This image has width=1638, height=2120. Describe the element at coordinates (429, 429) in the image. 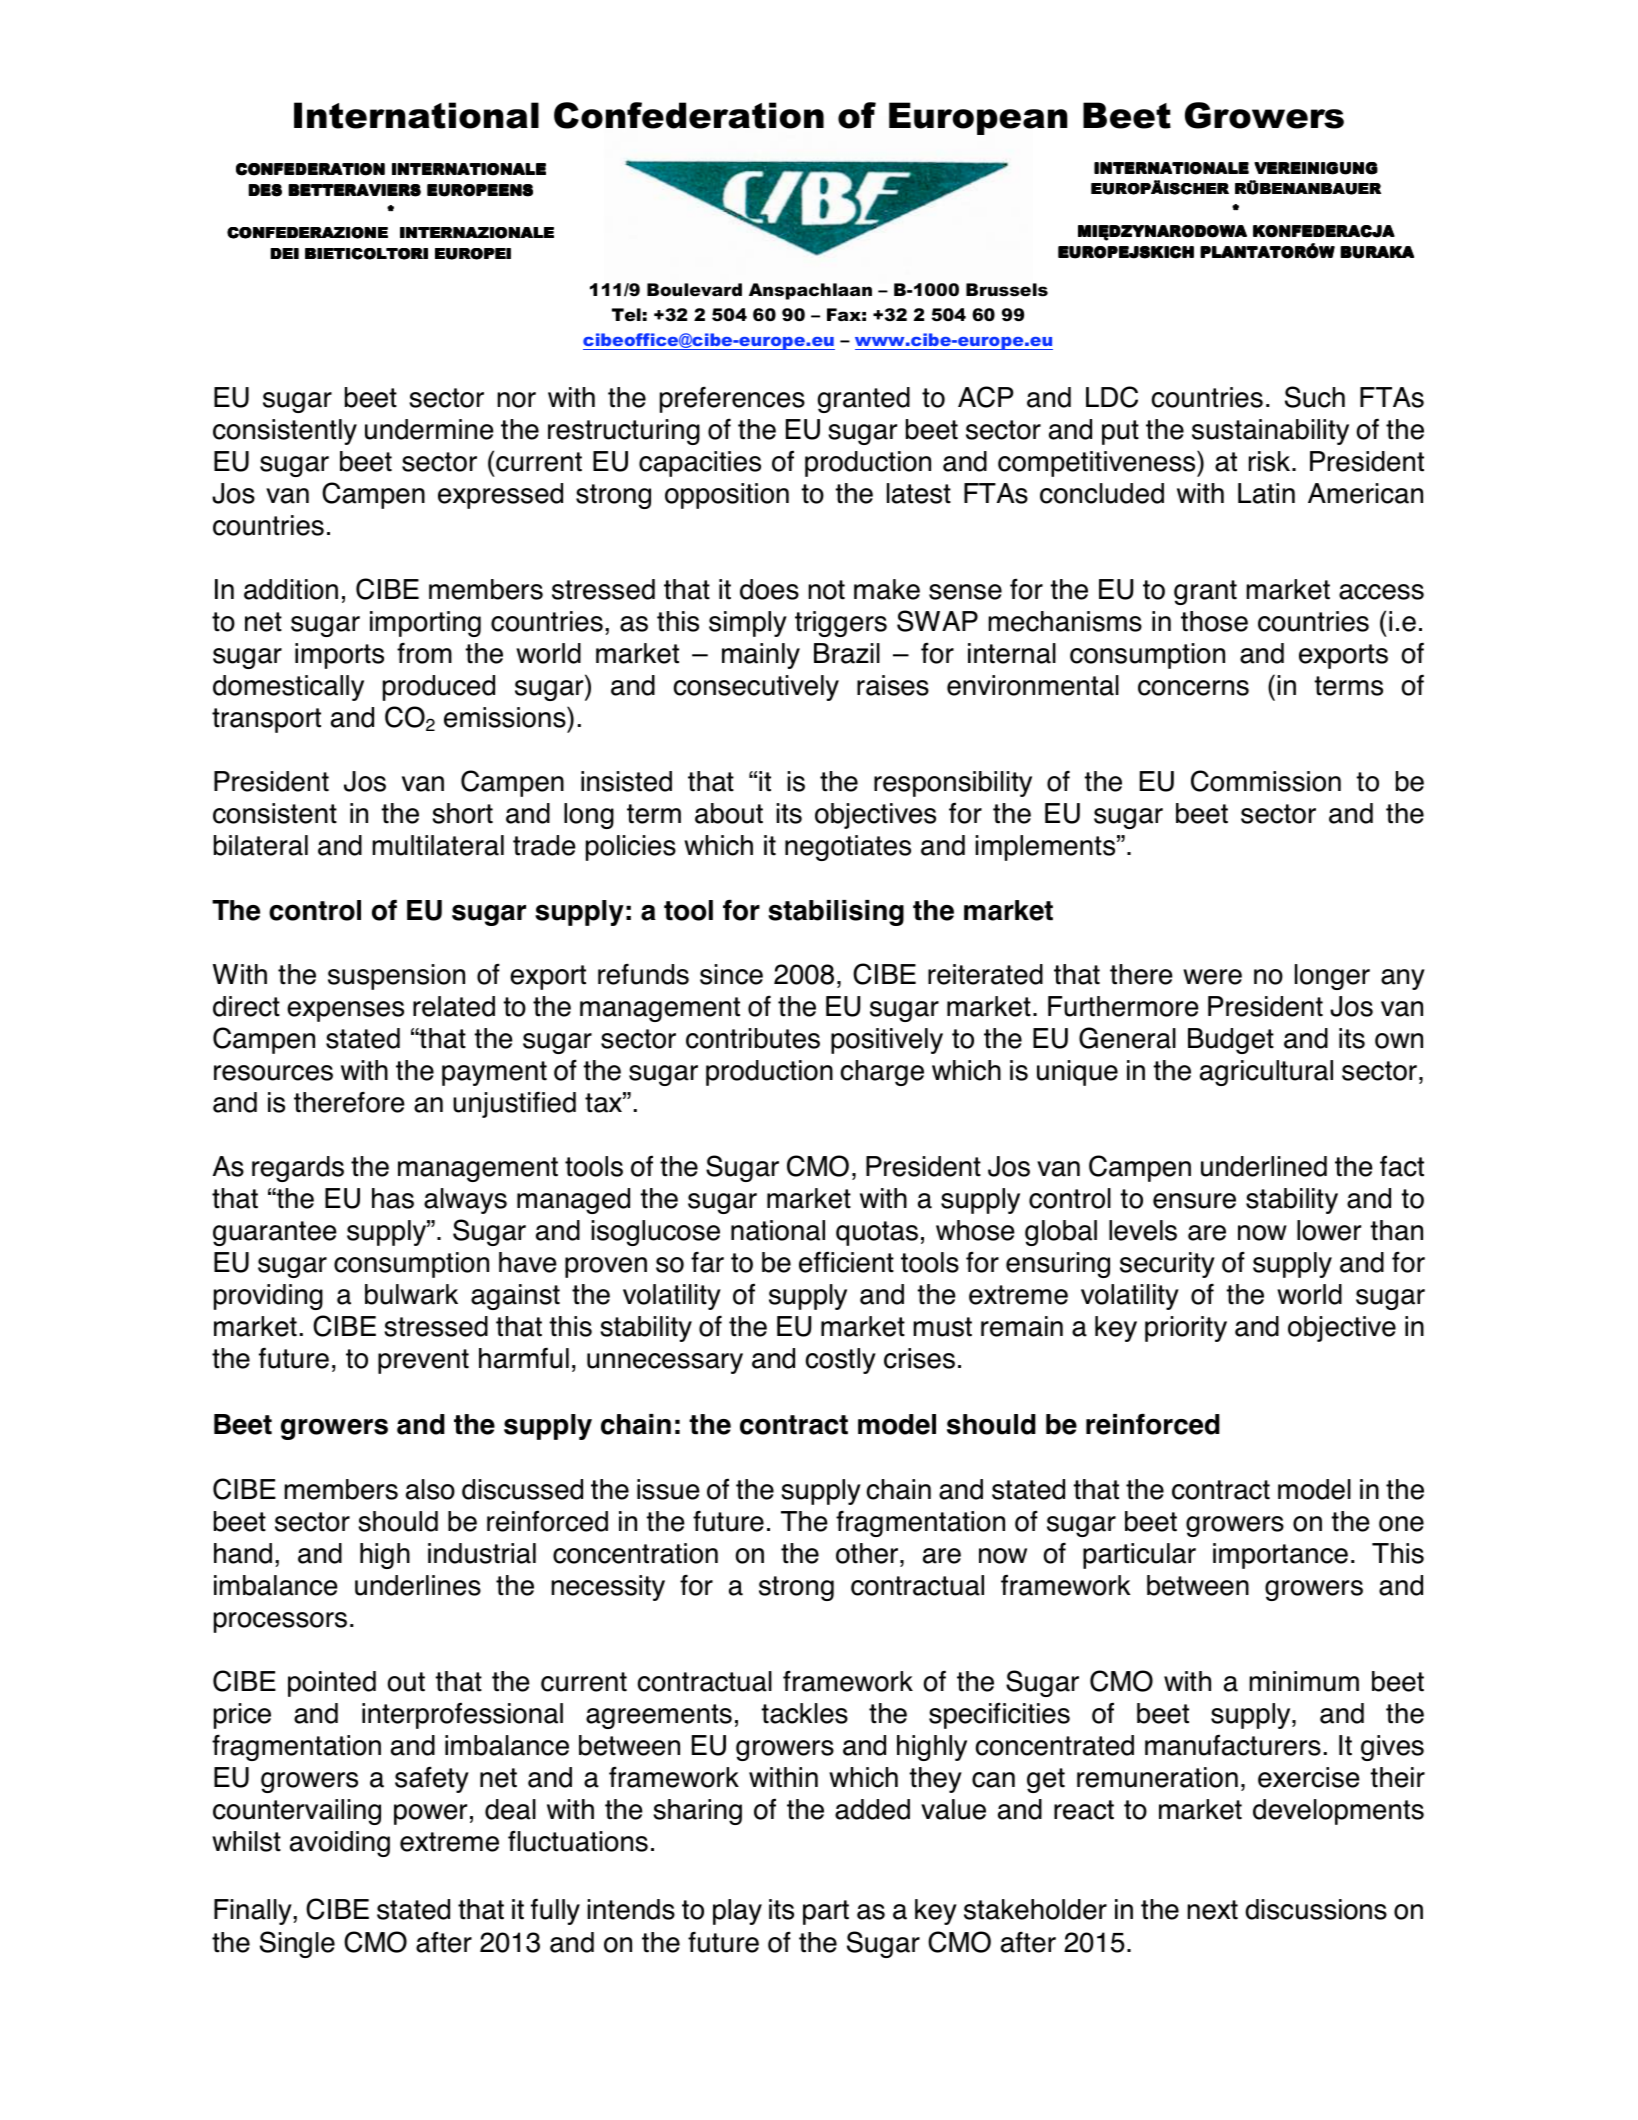

I see `undermine` at that location.
